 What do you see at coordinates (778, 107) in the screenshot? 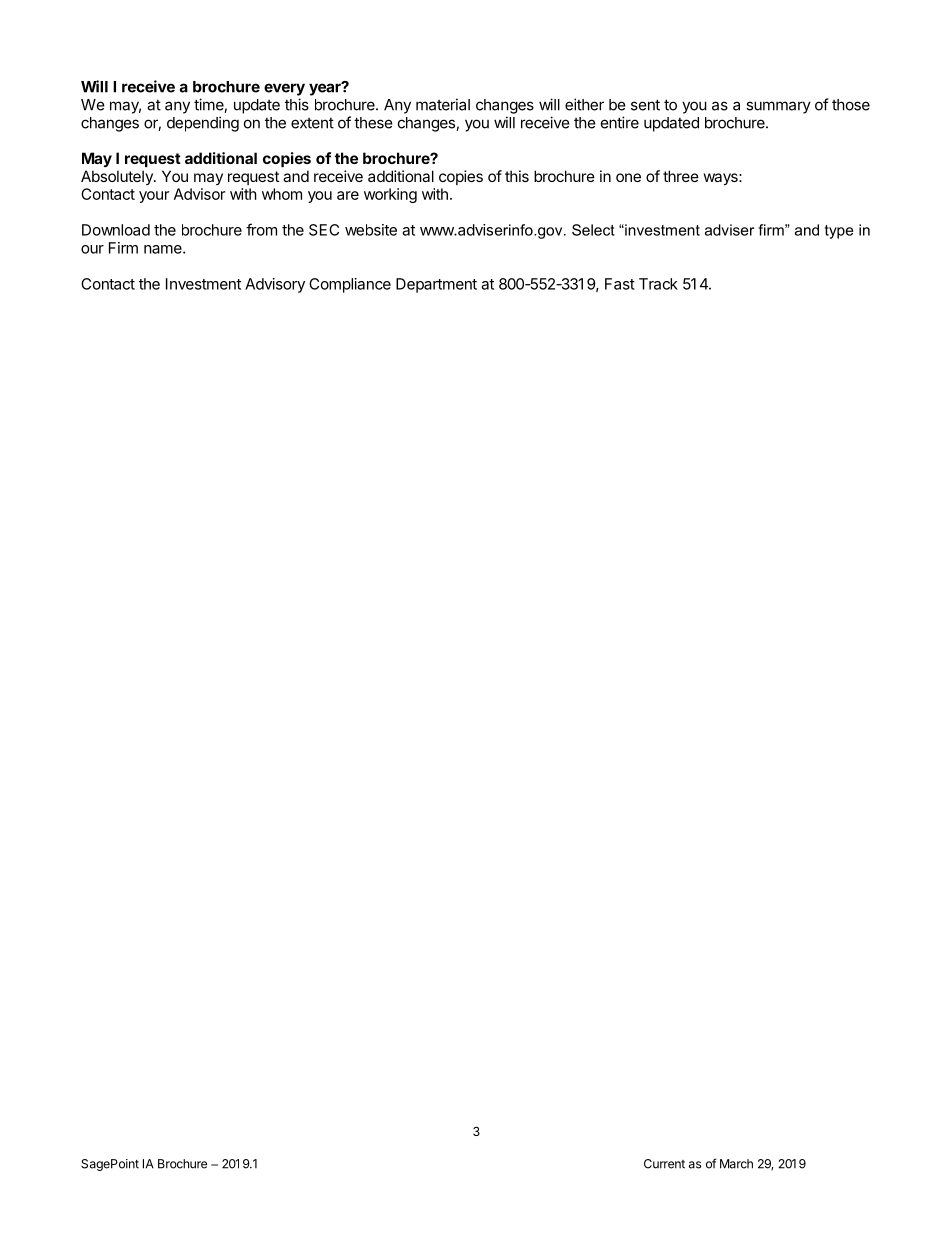
I see `summary` at bounding box center [778, 107].
